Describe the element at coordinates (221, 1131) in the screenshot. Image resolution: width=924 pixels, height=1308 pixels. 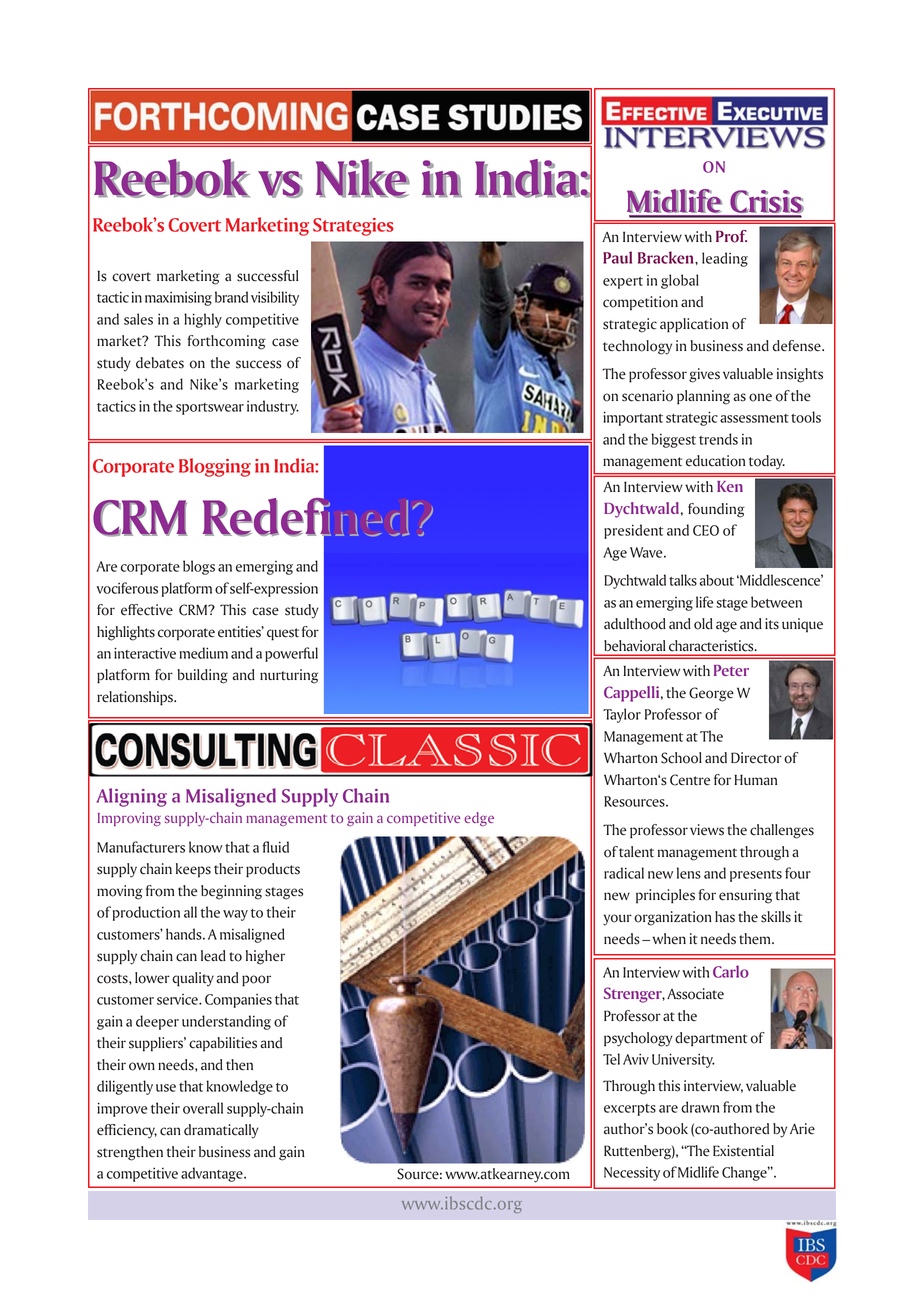
I see `dramatically` at that location.
